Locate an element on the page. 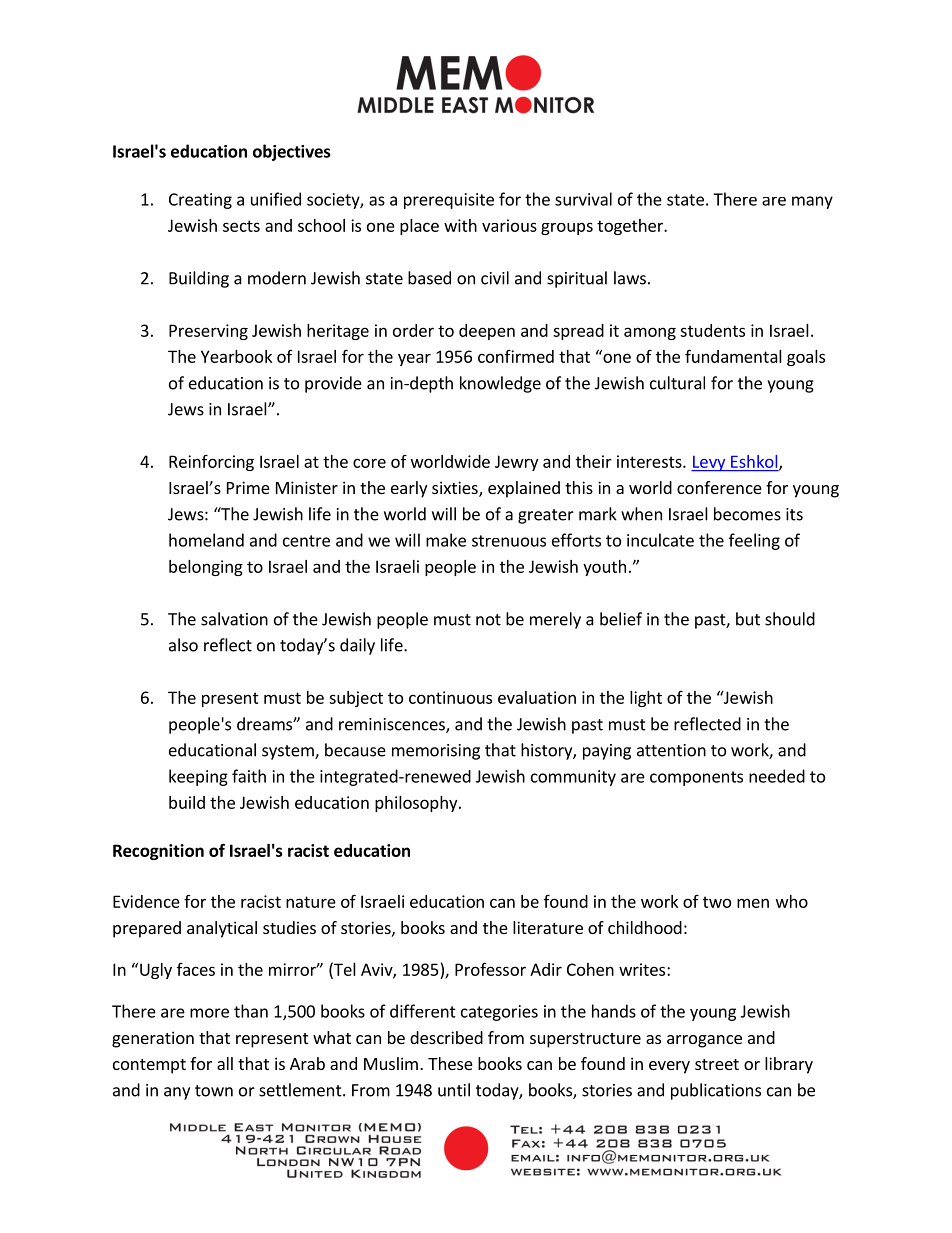 The width and height of the document is (952, 1233). many is located at coordinates (812, 202).
